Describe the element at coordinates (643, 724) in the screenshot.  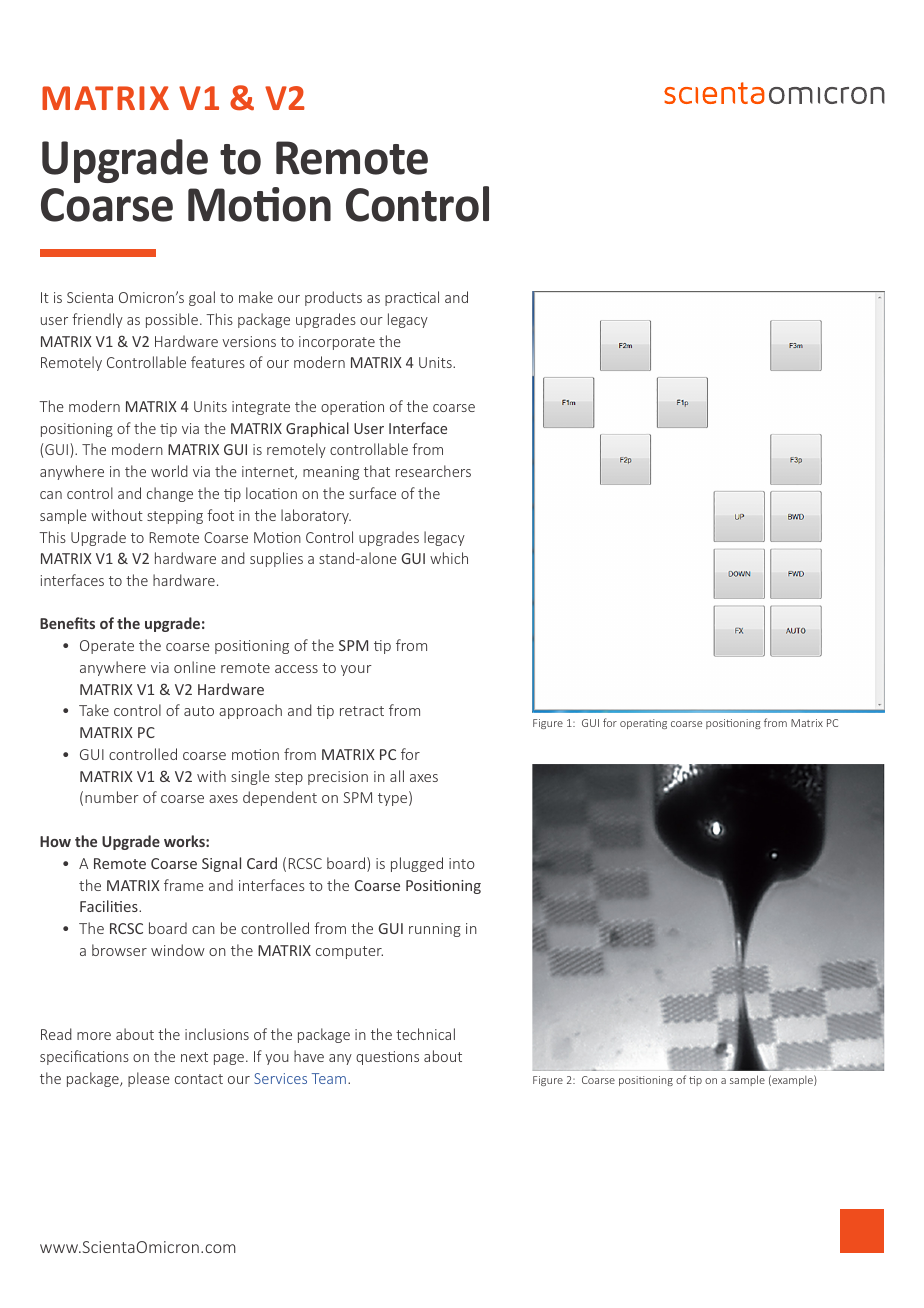
I see `operating` at that location.
